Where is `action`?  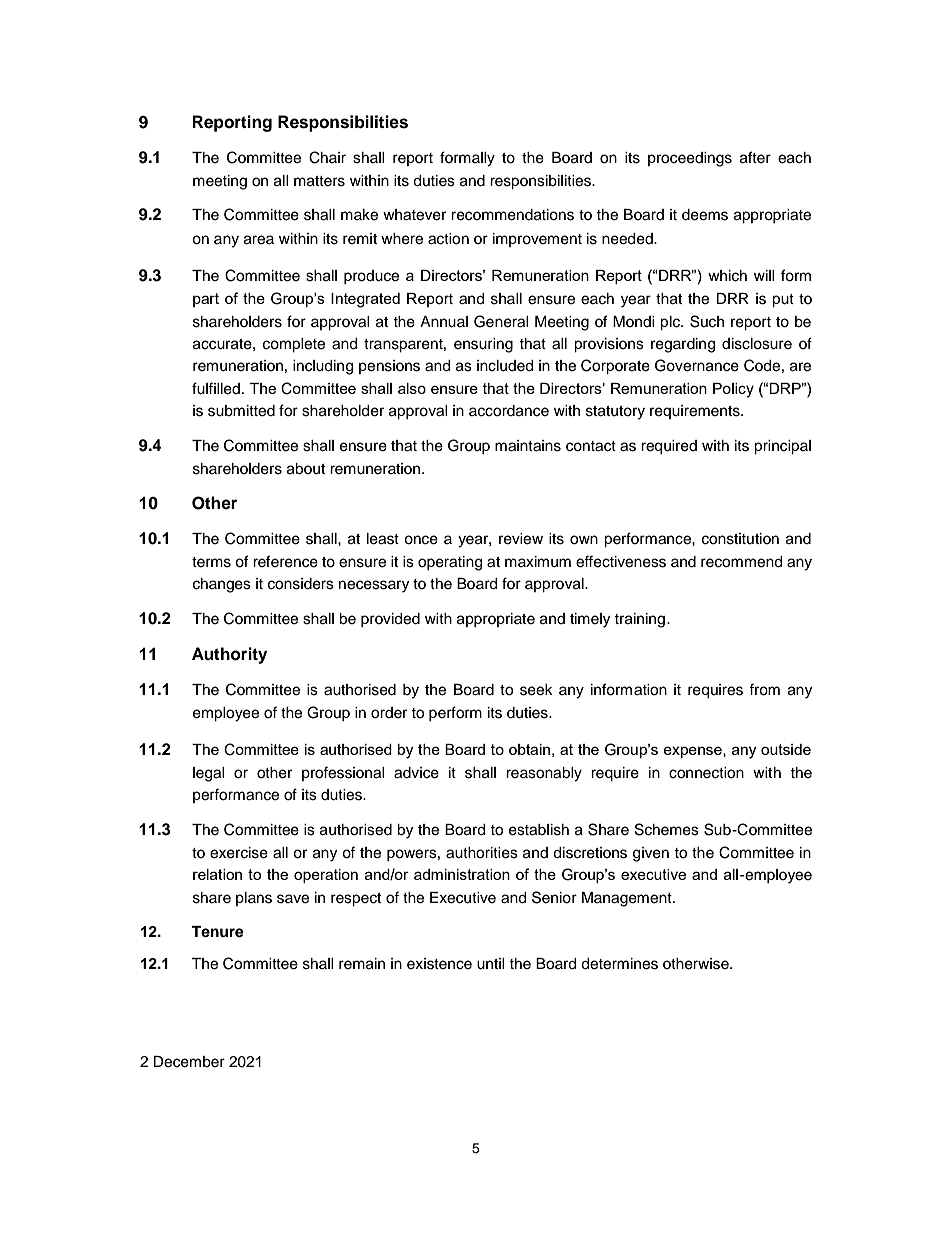
action is located at coordinates (448, 239).
